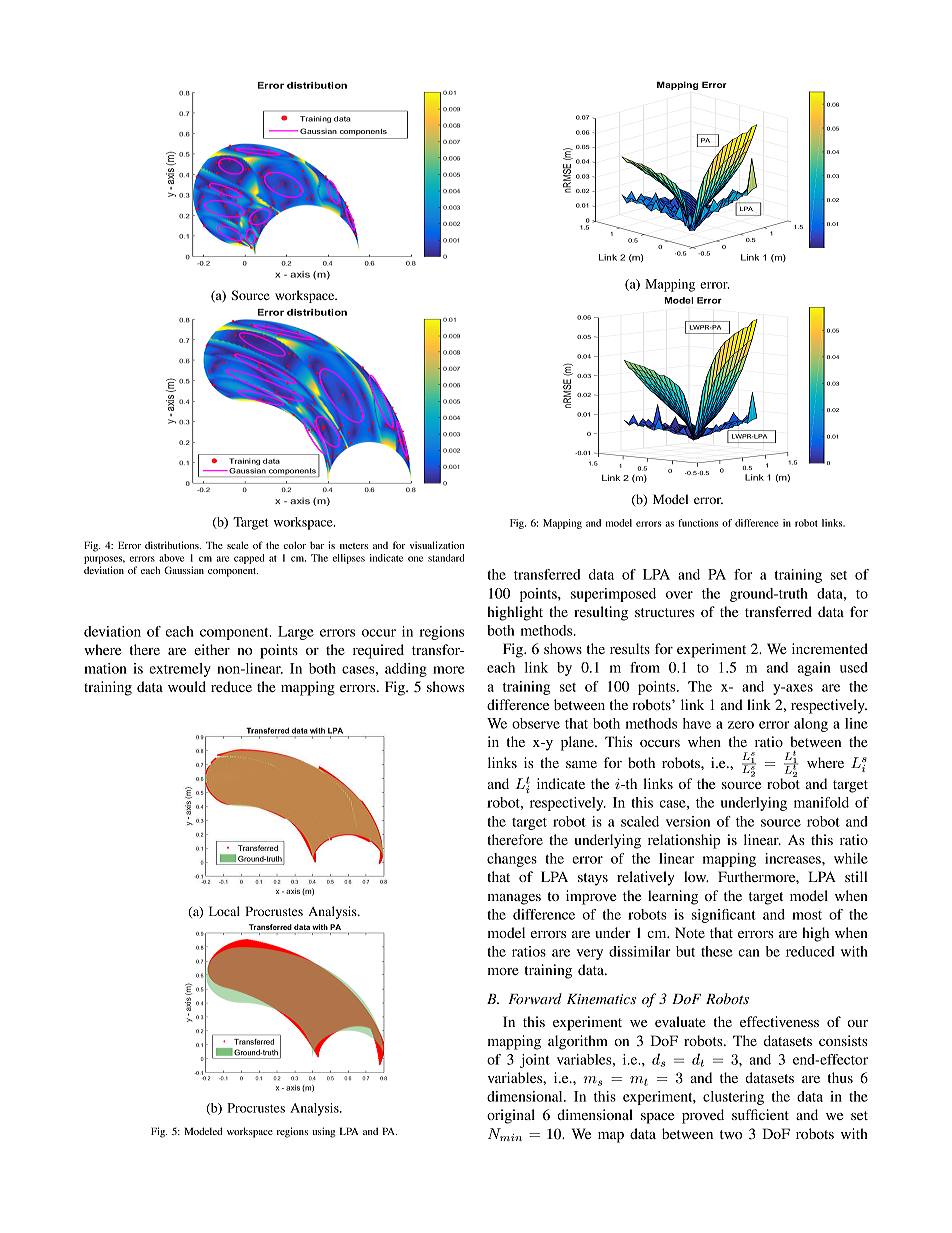  I want to click on would, so click(187, 686).
